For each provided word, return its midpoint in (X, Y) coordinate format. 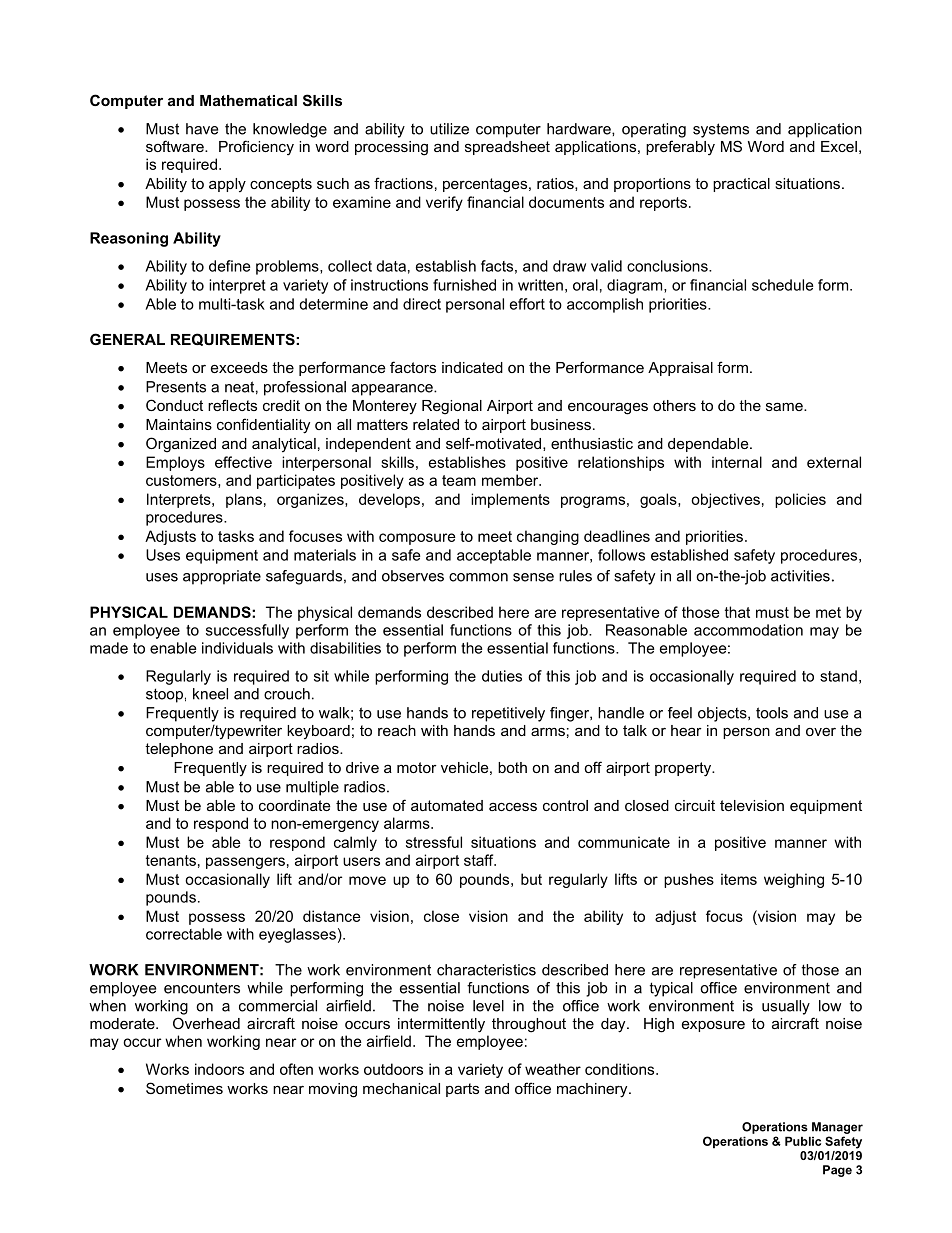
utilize (449, 129)
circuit (695, 805)
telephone (179, 750)
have (202, 129)
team (459, 480)
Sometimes (184, 1088)
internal (737, 462)
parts (462, 1090)
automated (447, 805)
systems (721, 130)
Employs (175, 463)
